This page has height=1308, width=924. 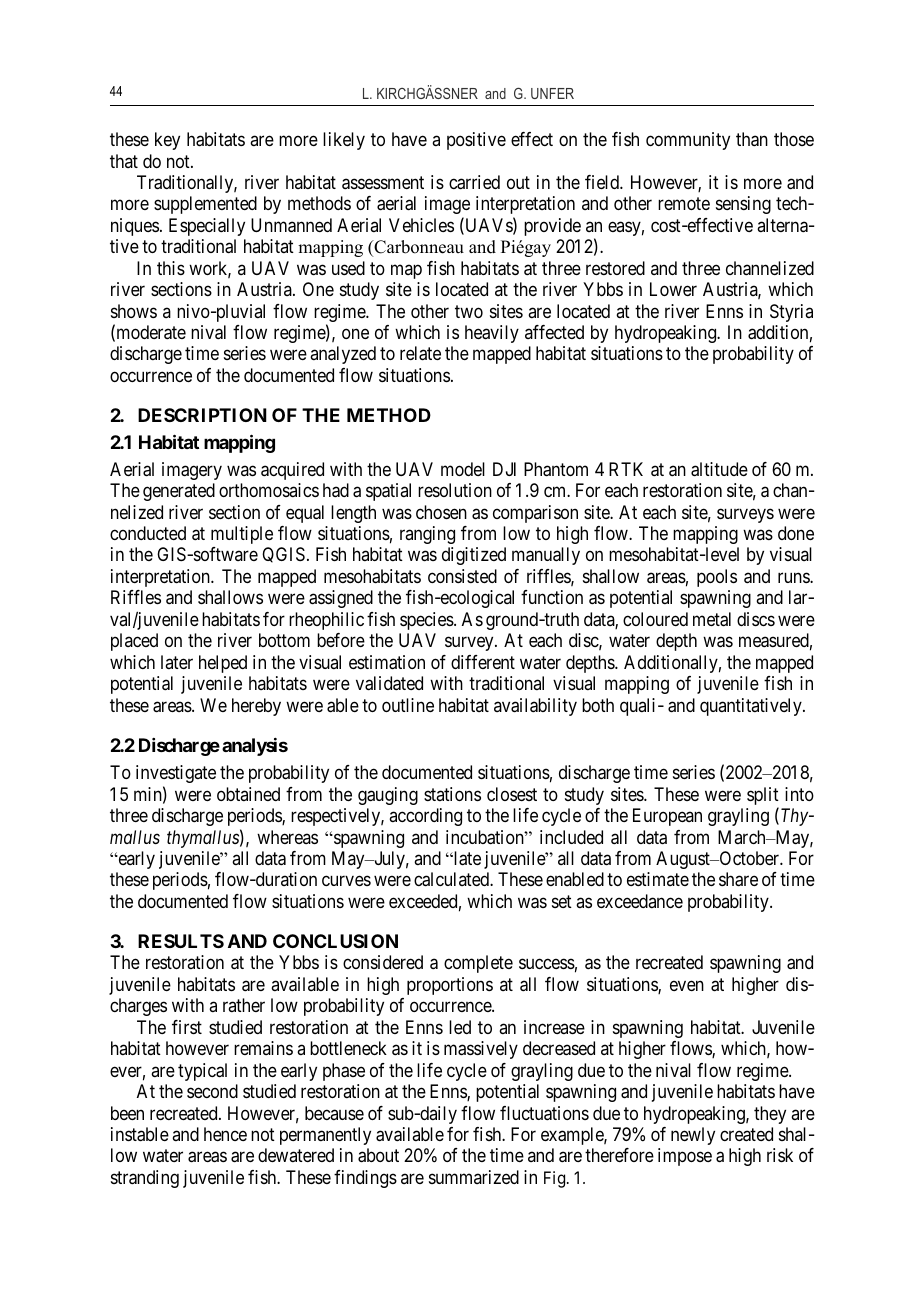 What do you see at coordinates (667, 817) in the page?
I see `European` at bounding box center [667, 817].
